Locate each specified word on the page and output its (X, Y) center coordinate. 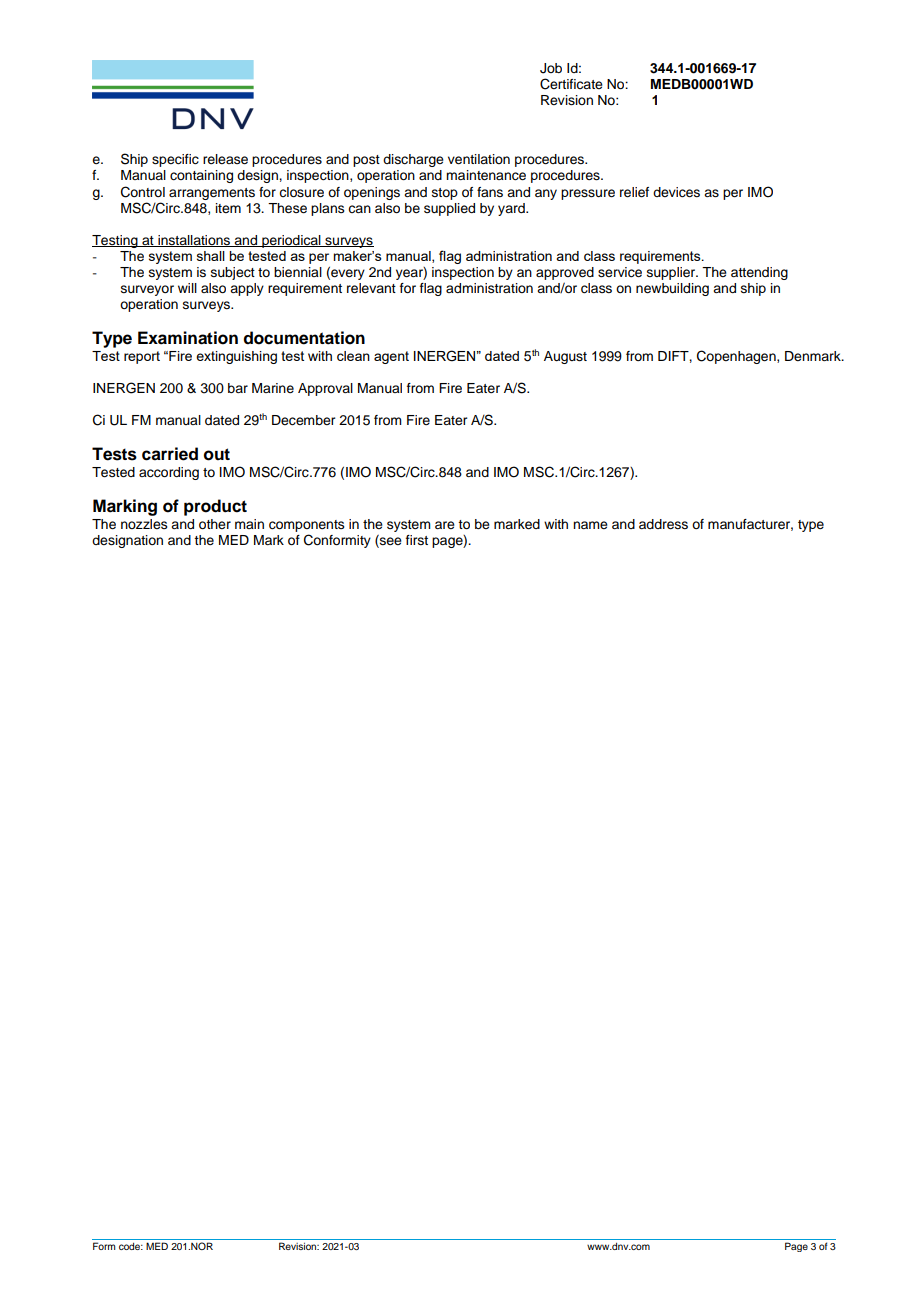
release (225, 159)
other (215, 524)
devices (676, 192)
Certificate (571, 84)
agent (391, 357)
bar (238, 388)
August (565, 357)
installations (194, 241)
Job (551, 68)
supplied (449, 209)
